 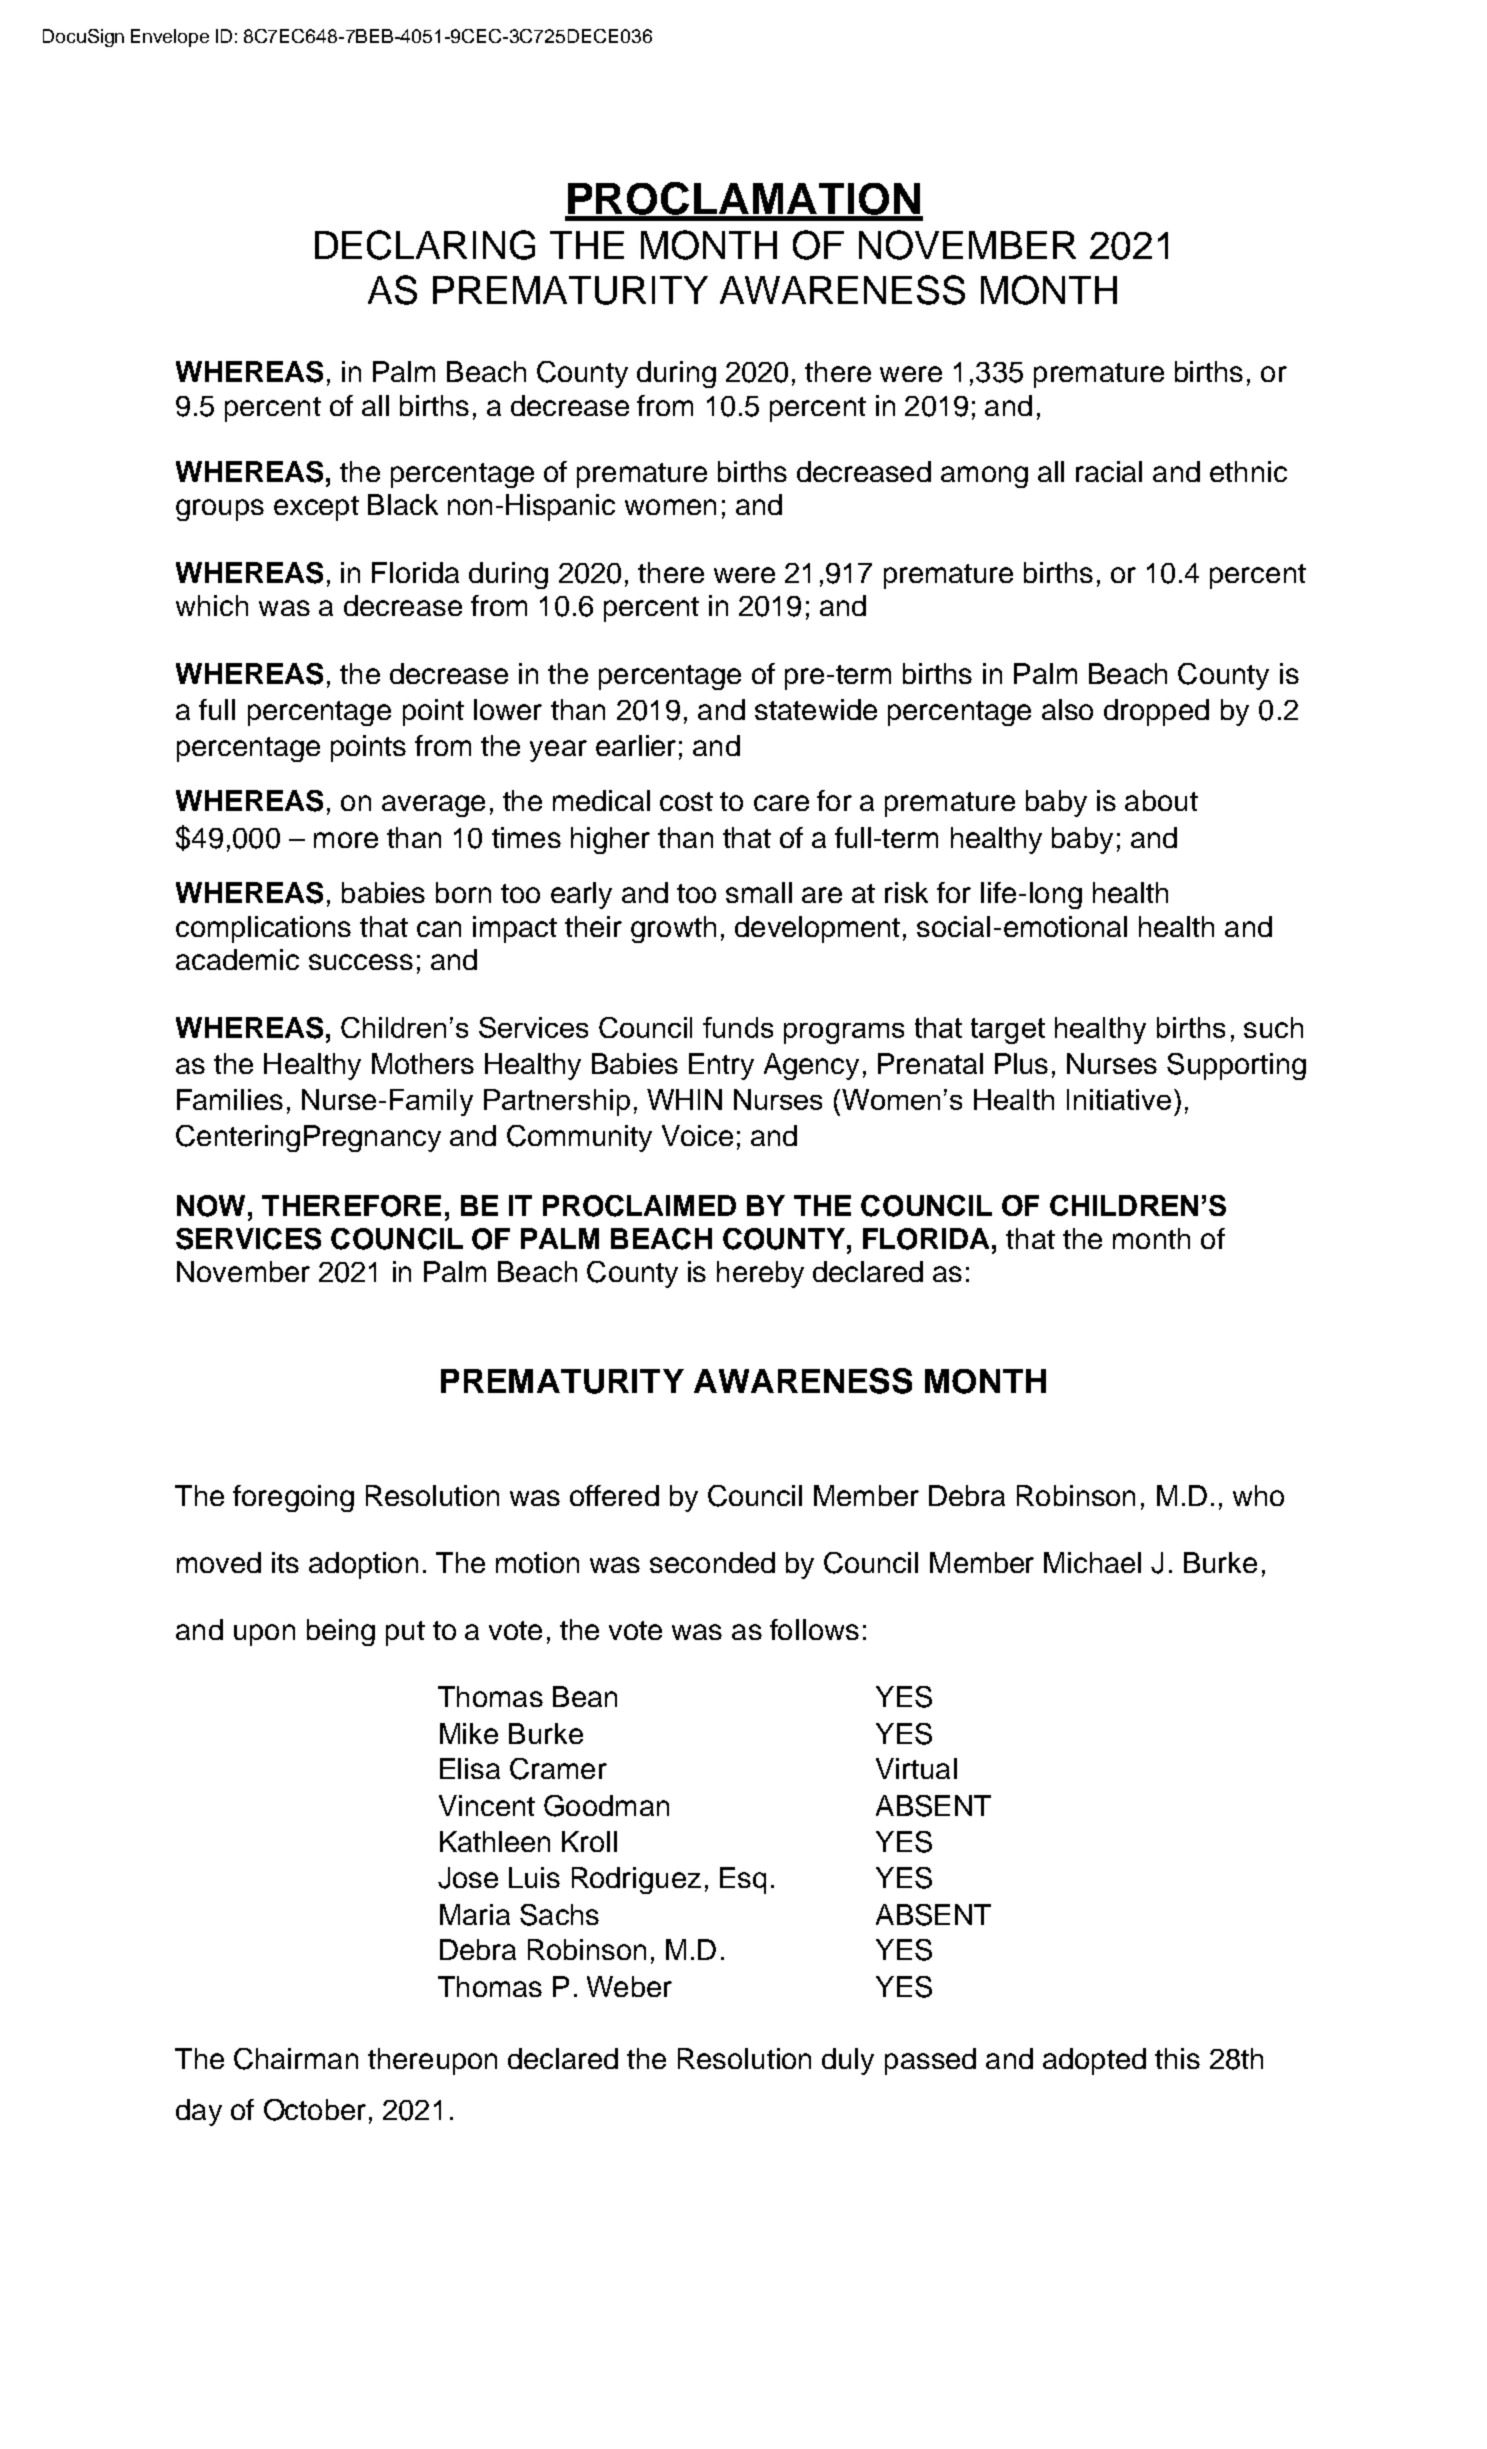 I want to click on hereby, so click(x=760, y=1274).
